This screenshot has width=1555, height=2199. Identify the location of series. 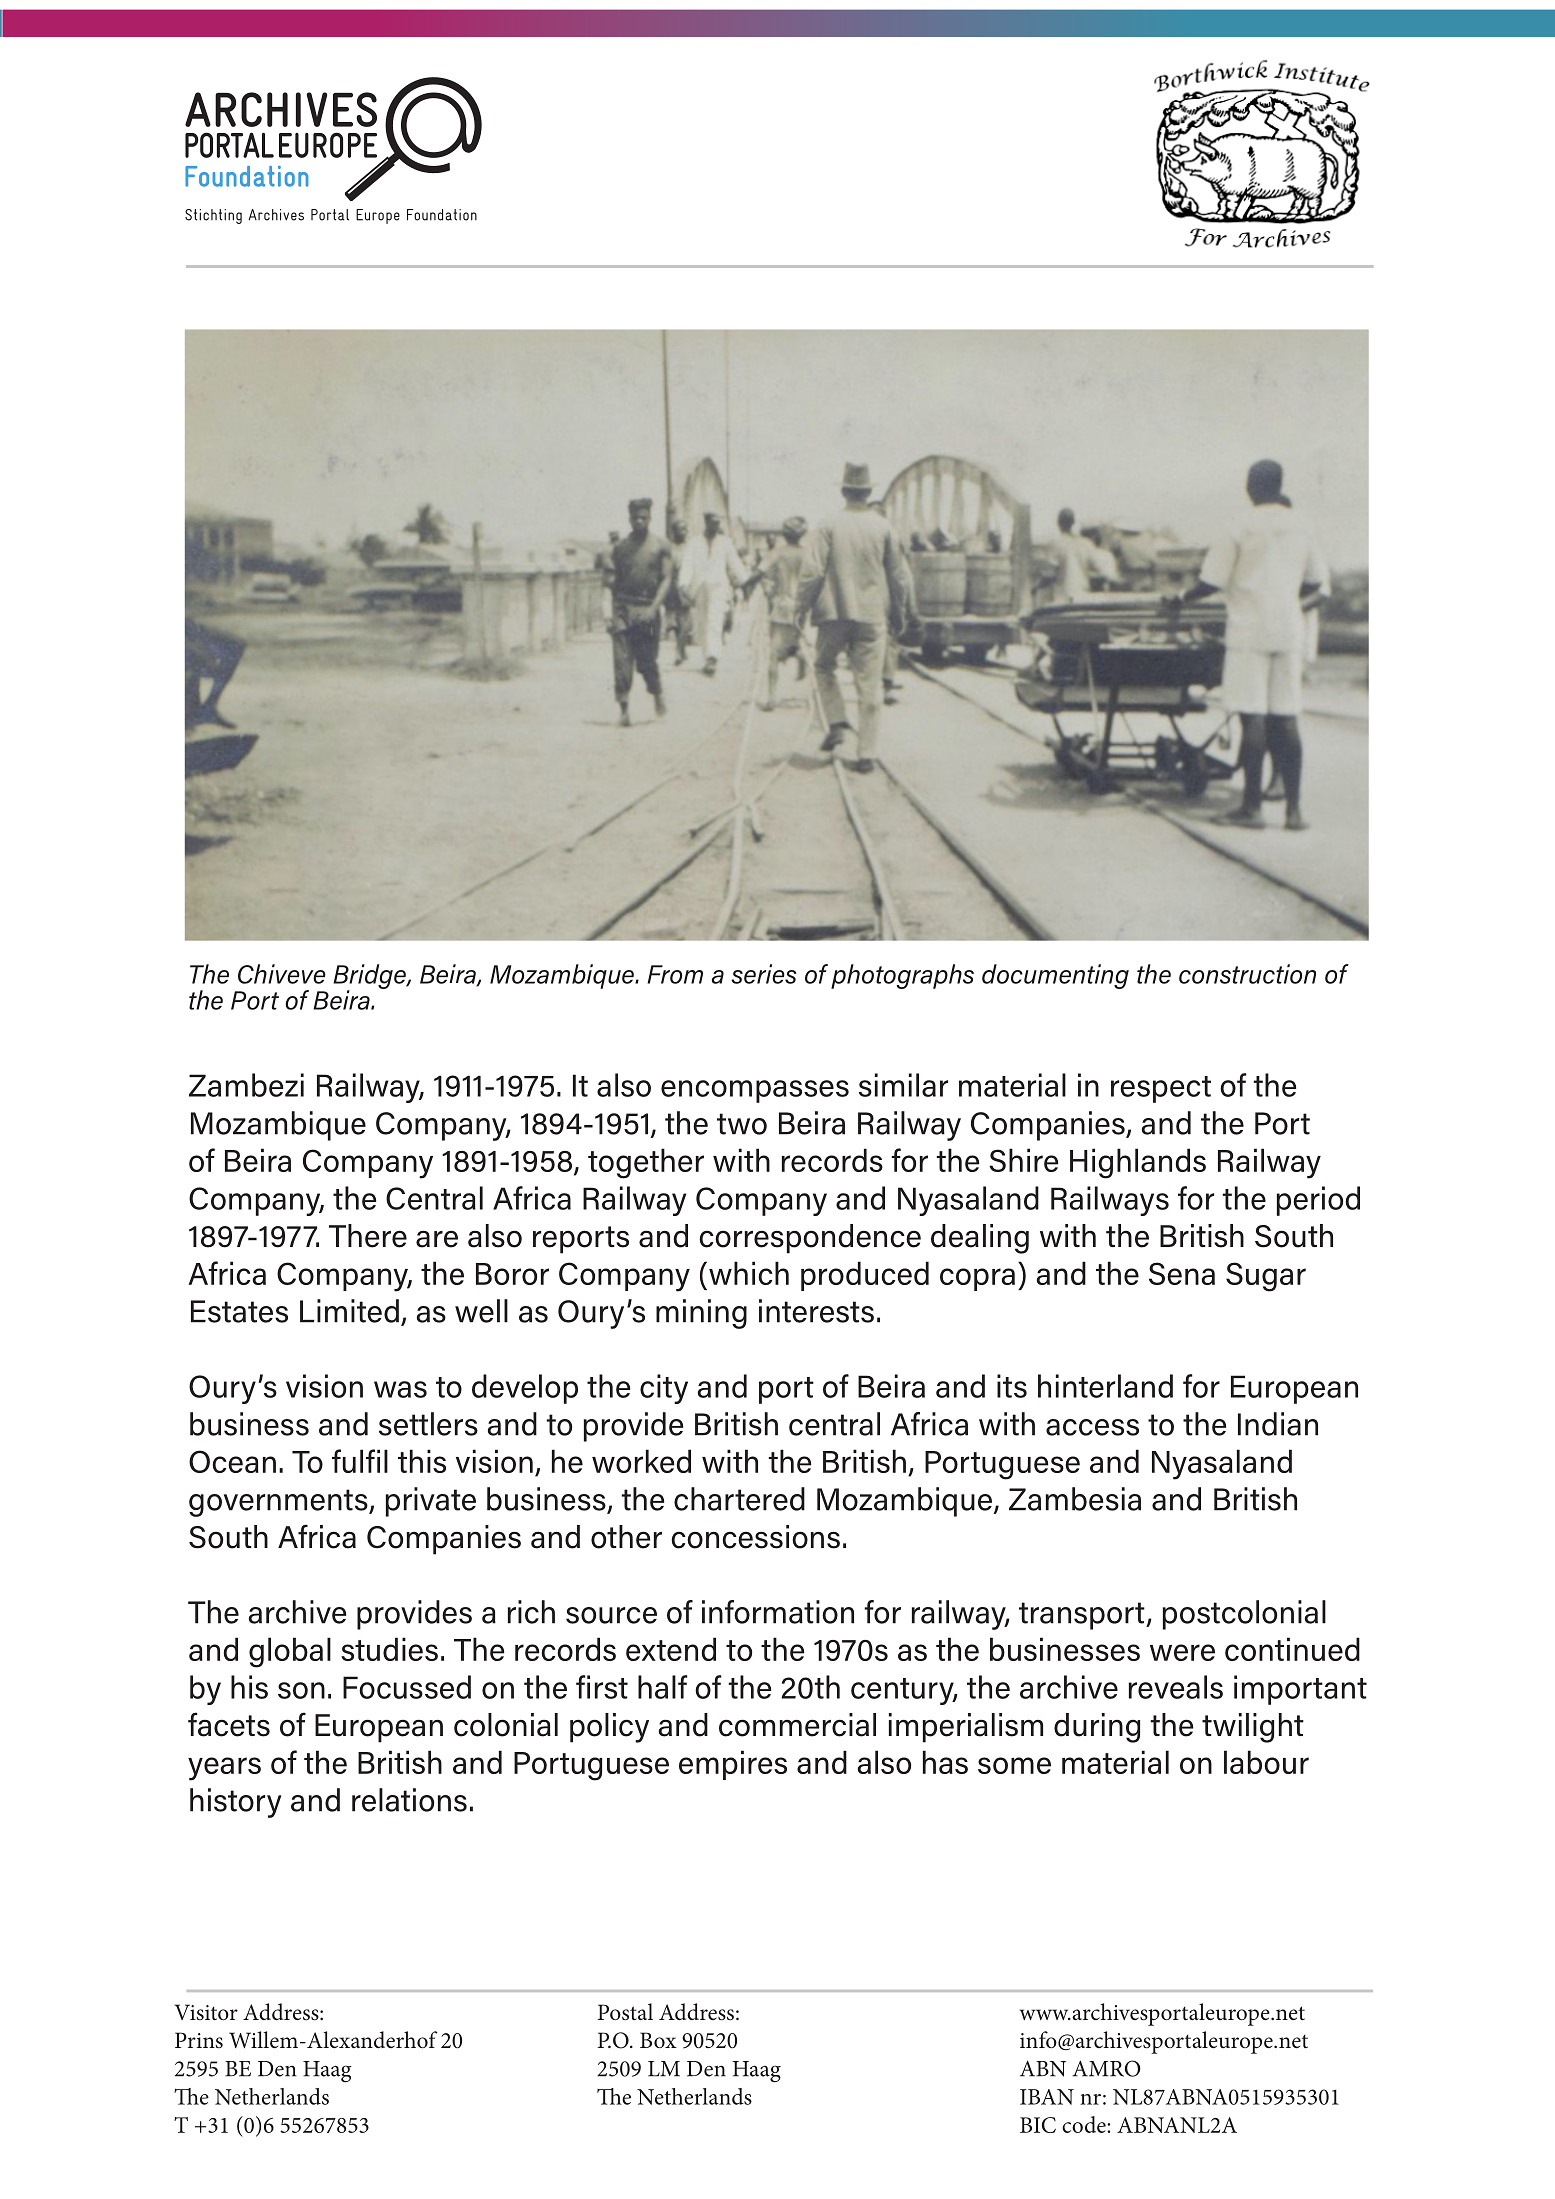
(764, 974).
